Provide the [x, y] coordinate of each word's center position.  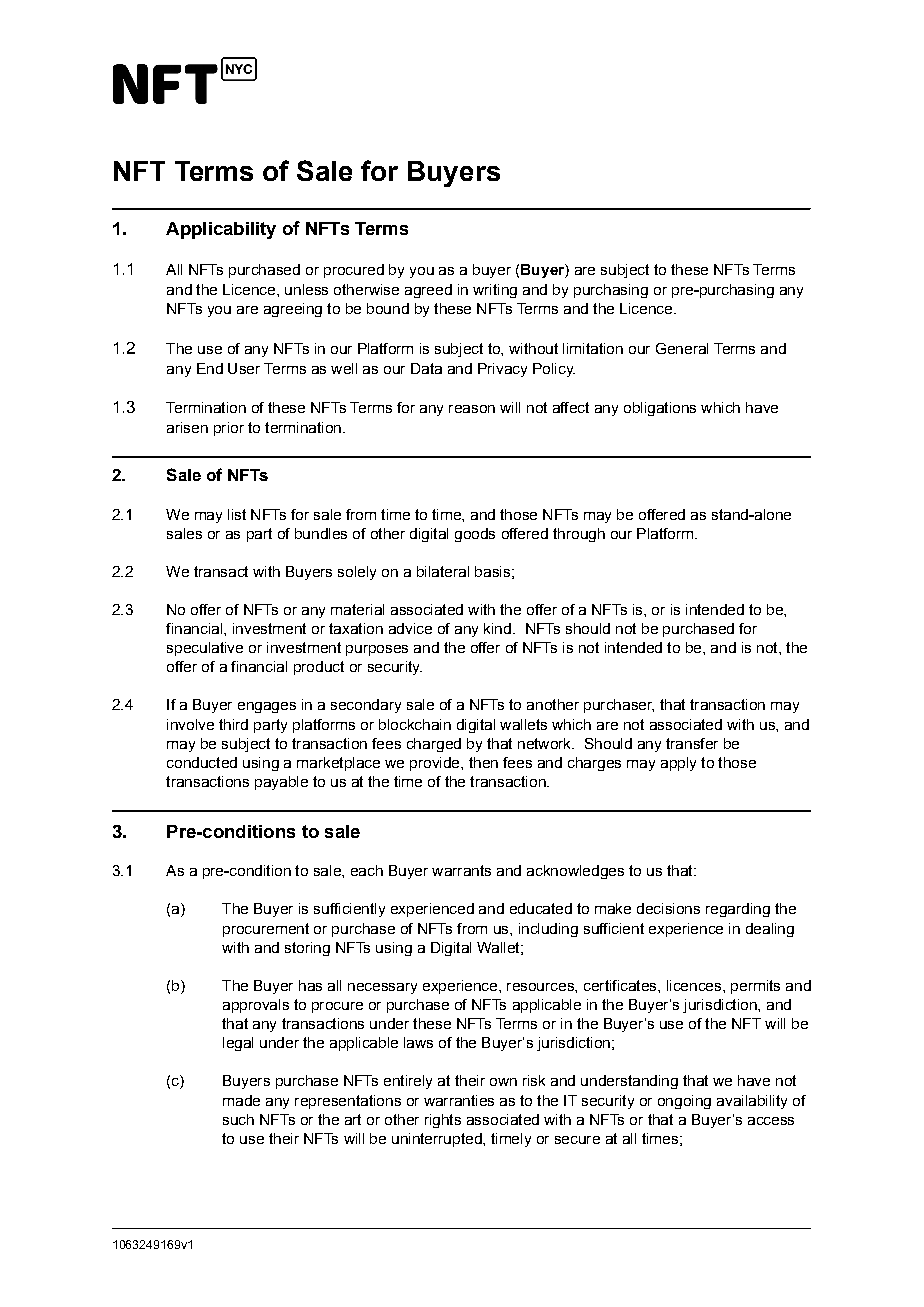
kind [497, 628]
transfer [692, 743]
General [682, 348]
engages [267, 707]
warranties [459, 1100]
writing [495, 291]
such [238, 1119]
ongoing [684, 1102]
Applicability [221, 230]
